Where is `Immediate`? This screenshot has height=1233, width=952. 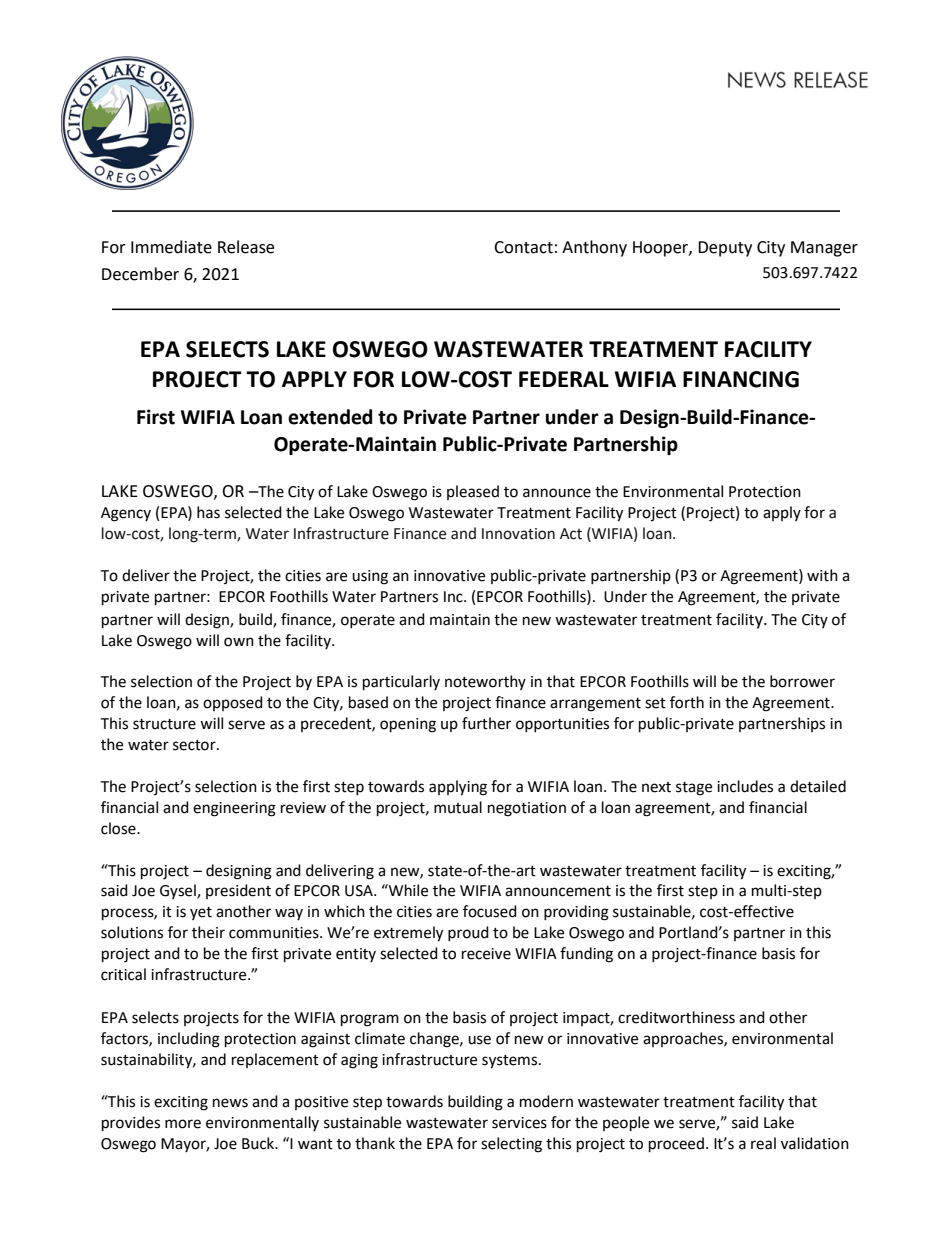 Immediate is located at coordinates (171, 247).
